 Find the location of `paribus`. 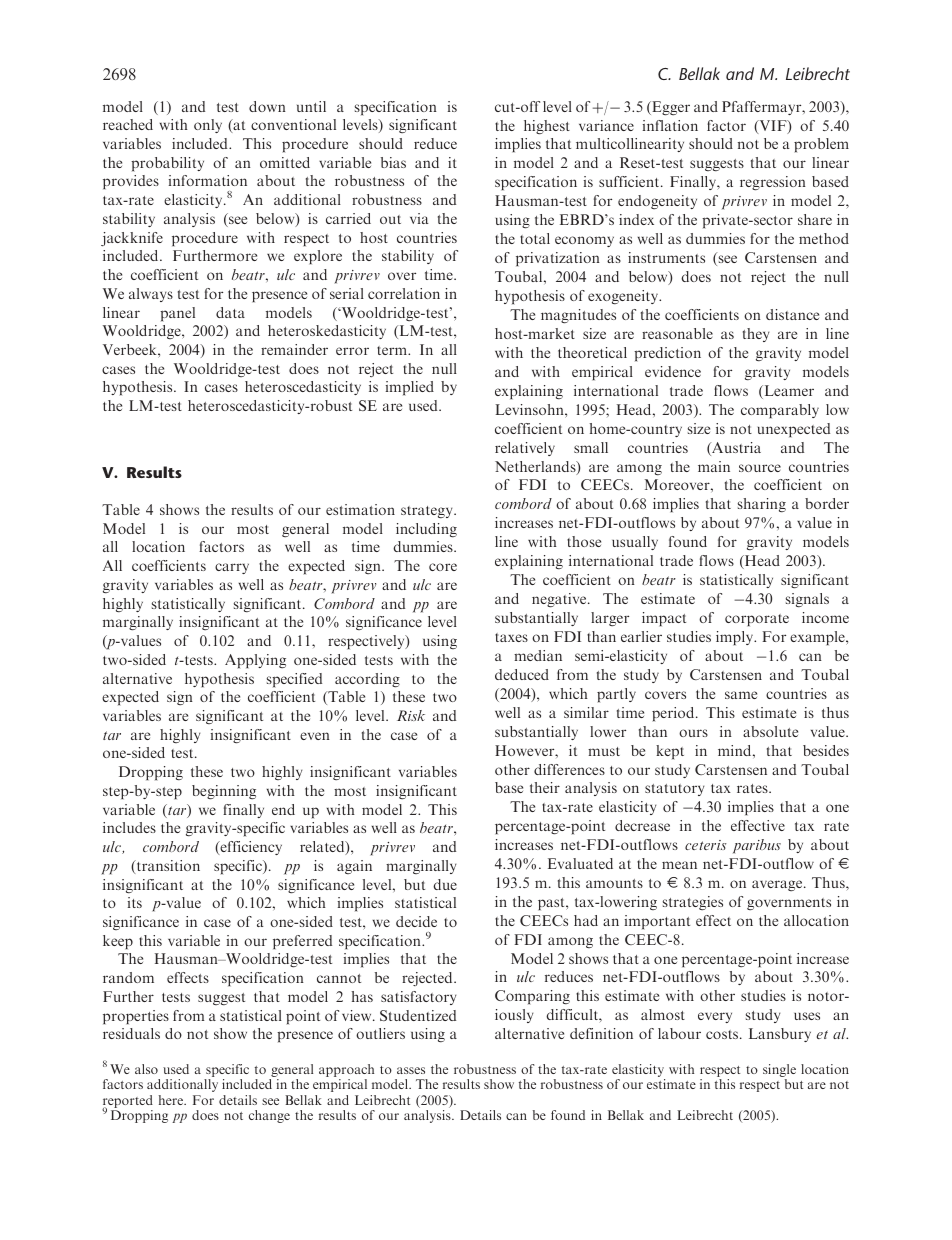

paribus is located at coordinates (757, 846).
